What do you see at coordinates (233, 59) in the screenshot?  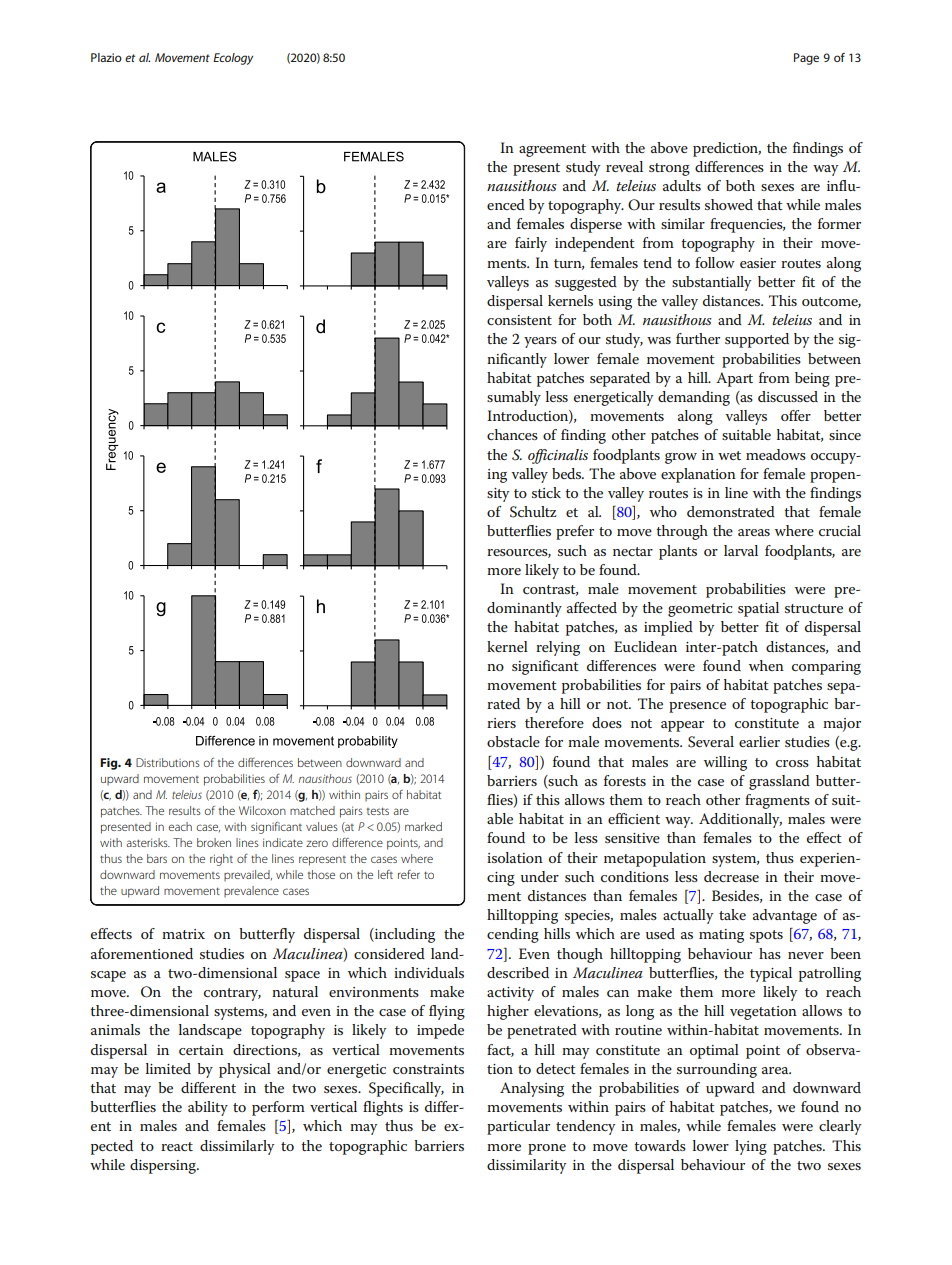 I see `Ecology` at bounding box center [233, 59].
